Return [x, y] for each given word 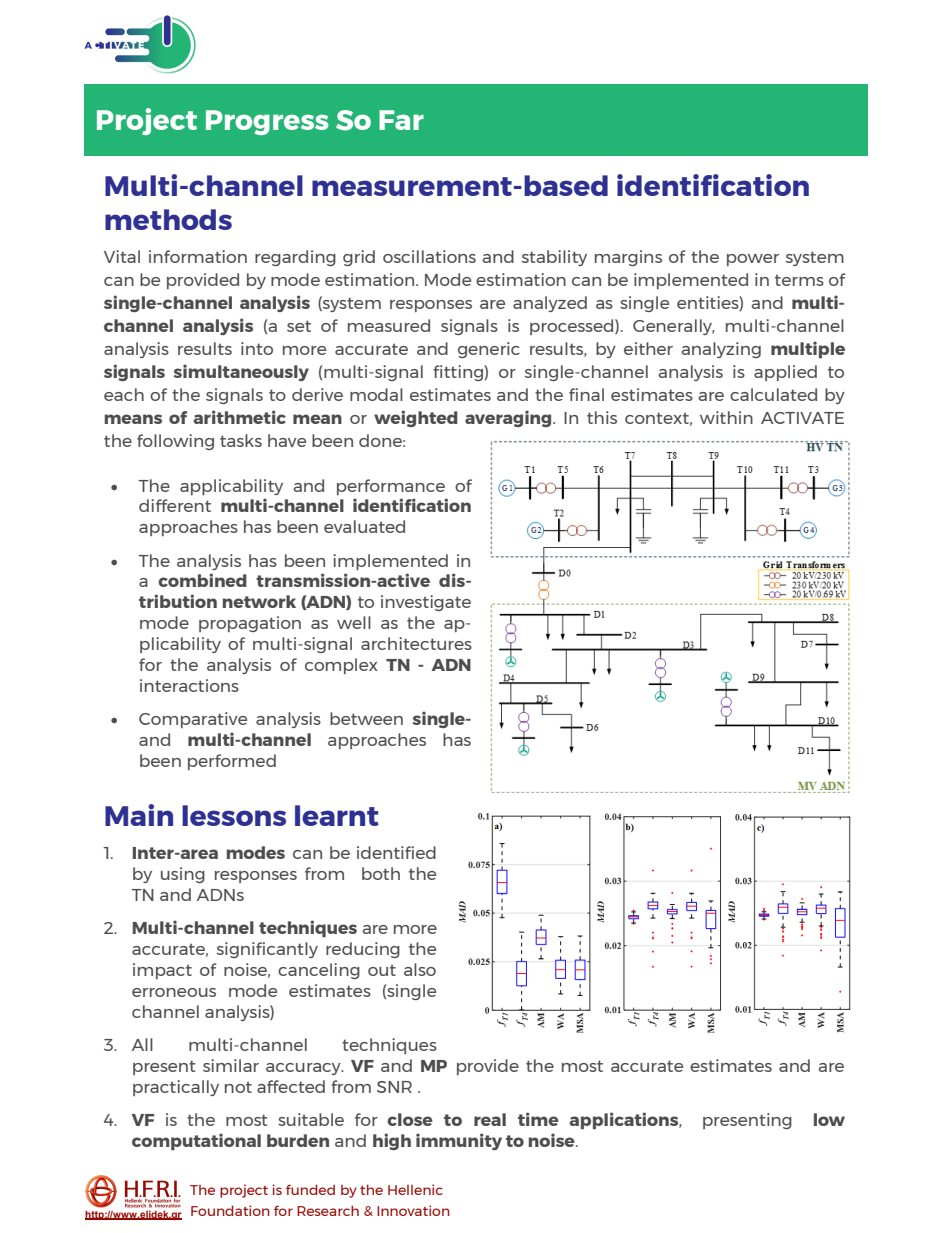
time [538, 1119]
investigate [426, 603]
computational [196, 1141]
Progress [267, 122]
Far [401, 120]
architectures [416, 643]
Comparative [193, 720]
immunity [459, 1141]
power [753, 260]
